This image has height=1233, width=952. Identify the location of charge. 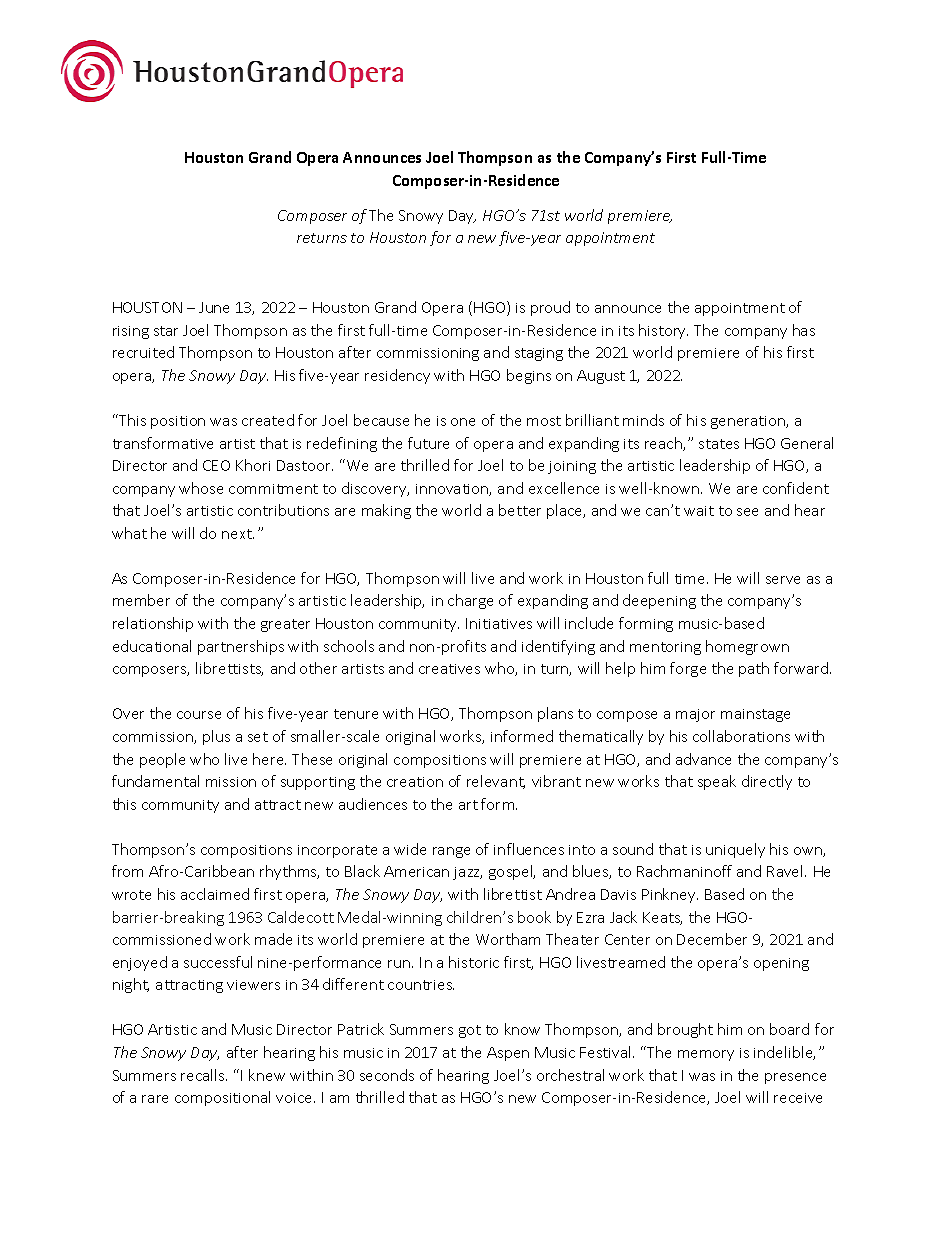
(470, 601).
